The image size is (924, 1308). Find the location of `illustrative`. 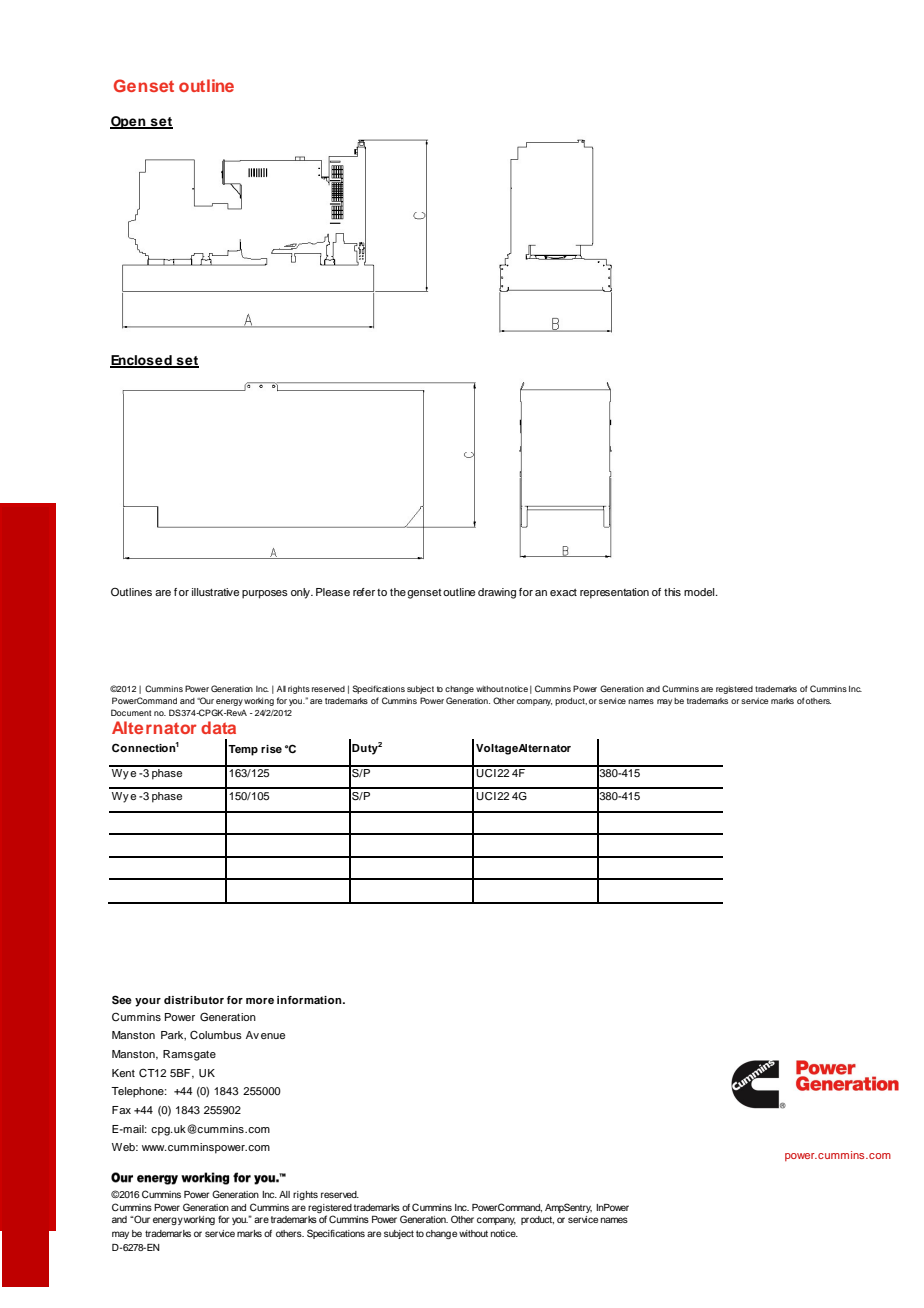

illustrative is located at coordinates (215, 592).
